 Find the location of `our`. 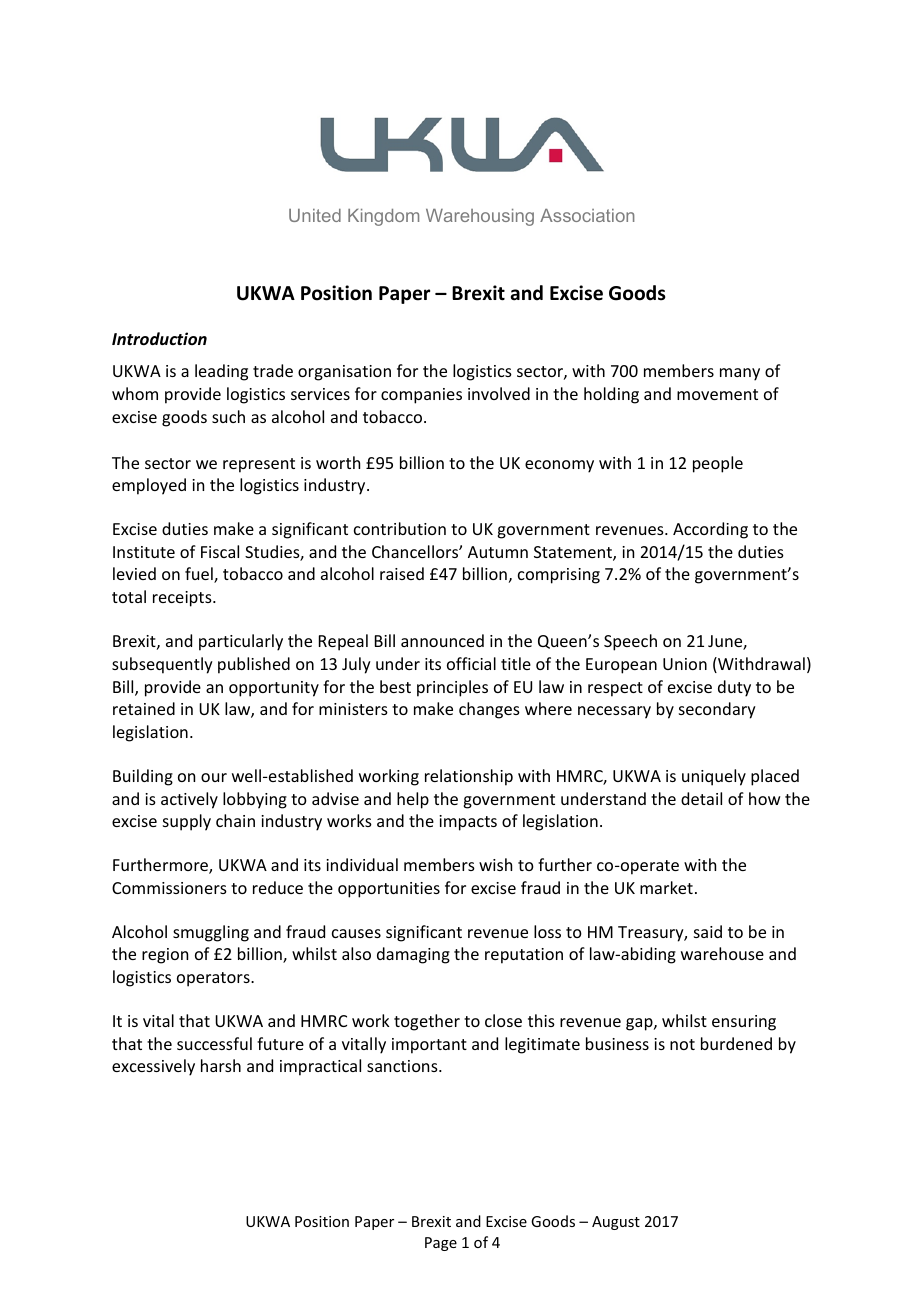

our is located at coordinates (214, 777).
